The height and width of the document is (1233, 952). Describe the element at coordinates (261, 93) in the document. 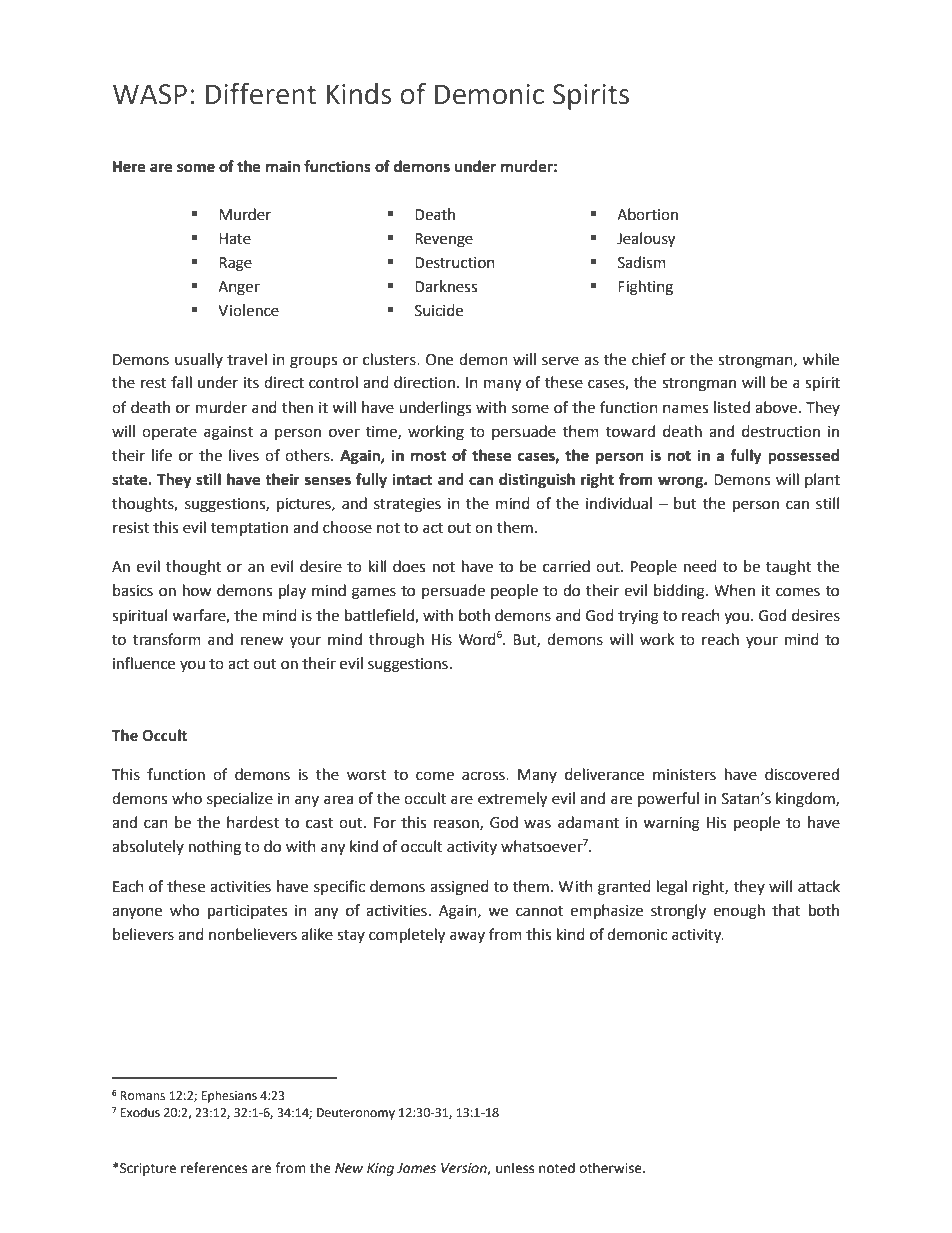

I see `Different` at that location.
